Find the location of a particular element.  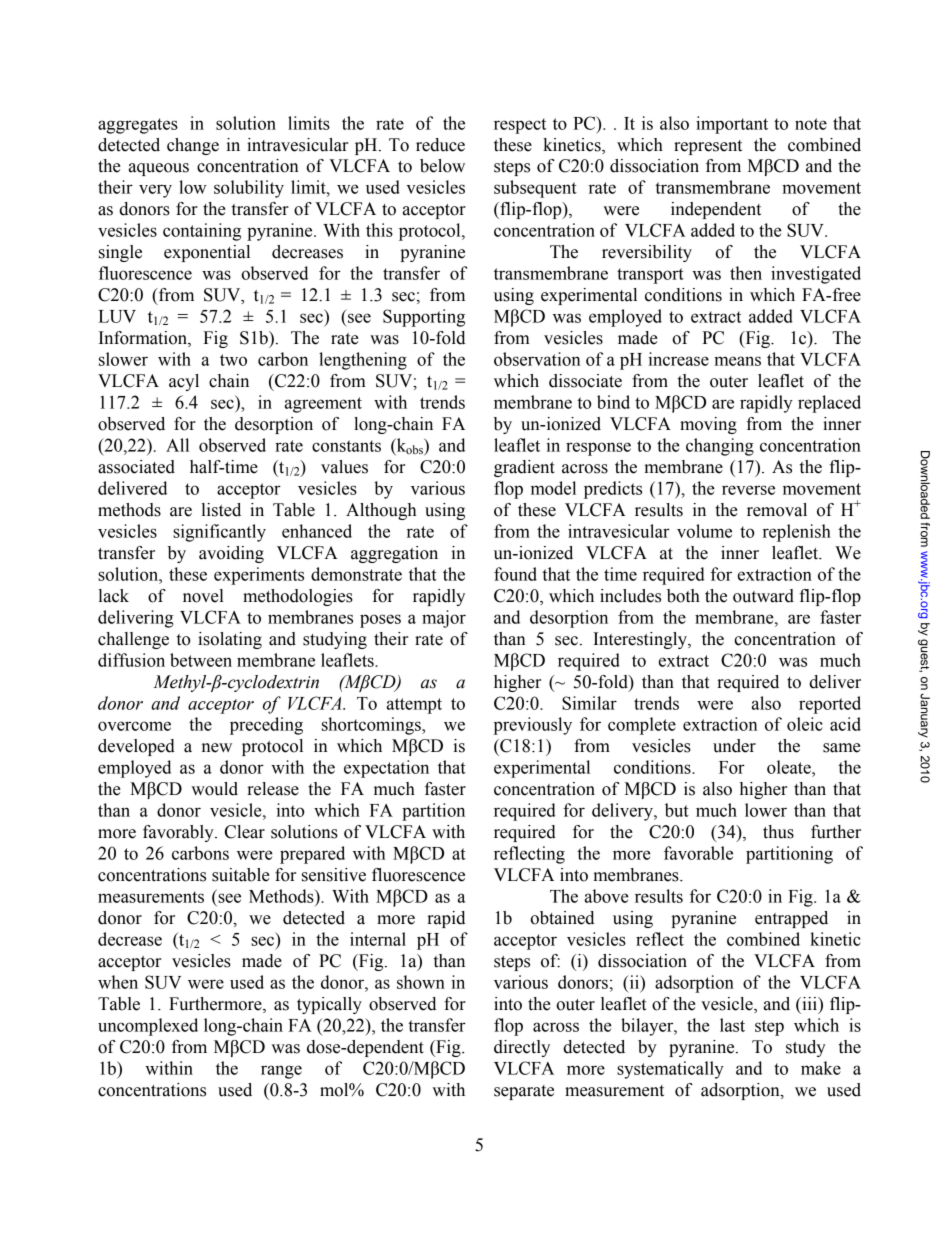

change is located at coordinates (193, 146).
